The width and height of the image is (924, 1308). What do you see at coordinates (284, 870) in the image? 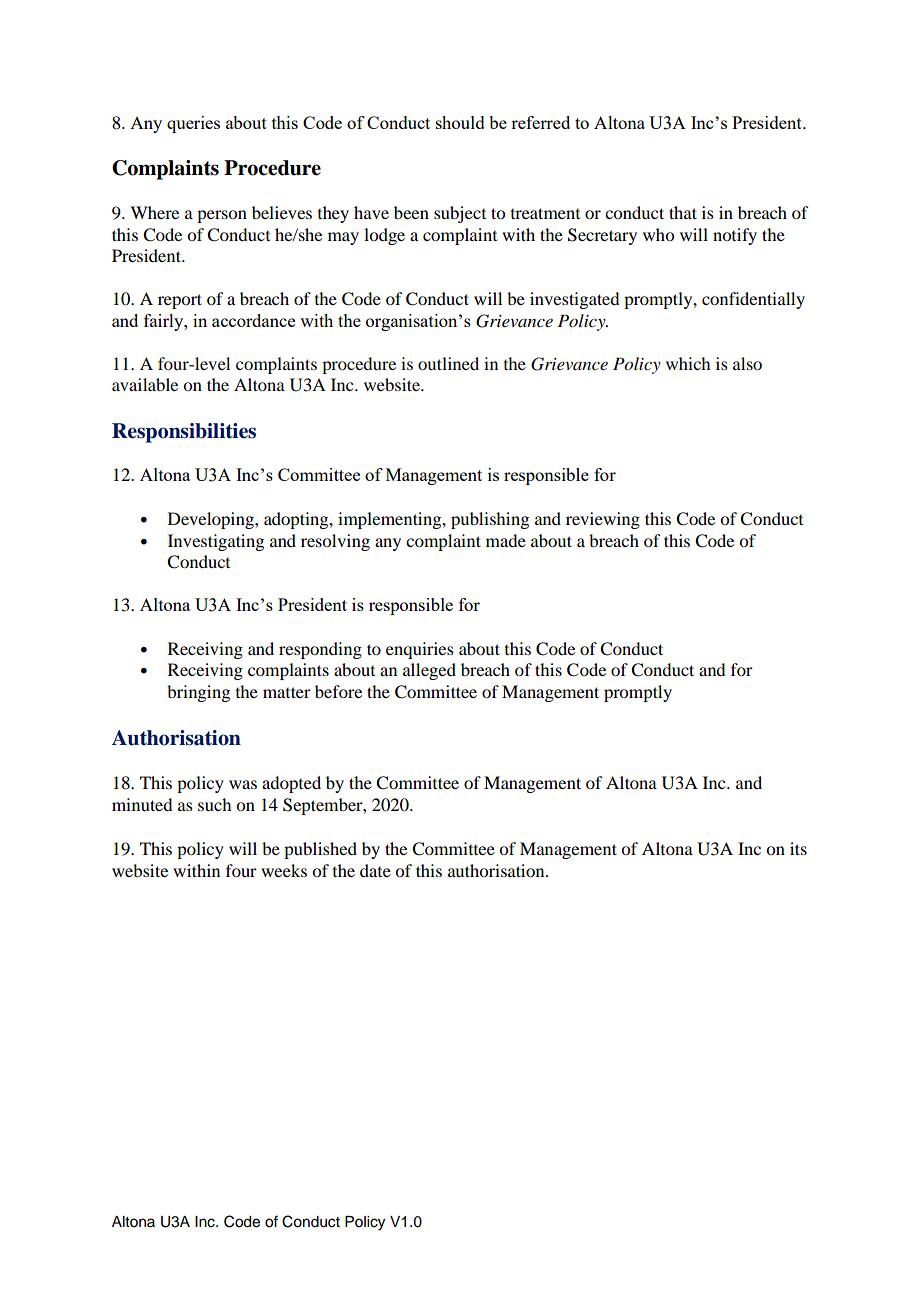
I see `weeks` at bounding box center [284, 870].
